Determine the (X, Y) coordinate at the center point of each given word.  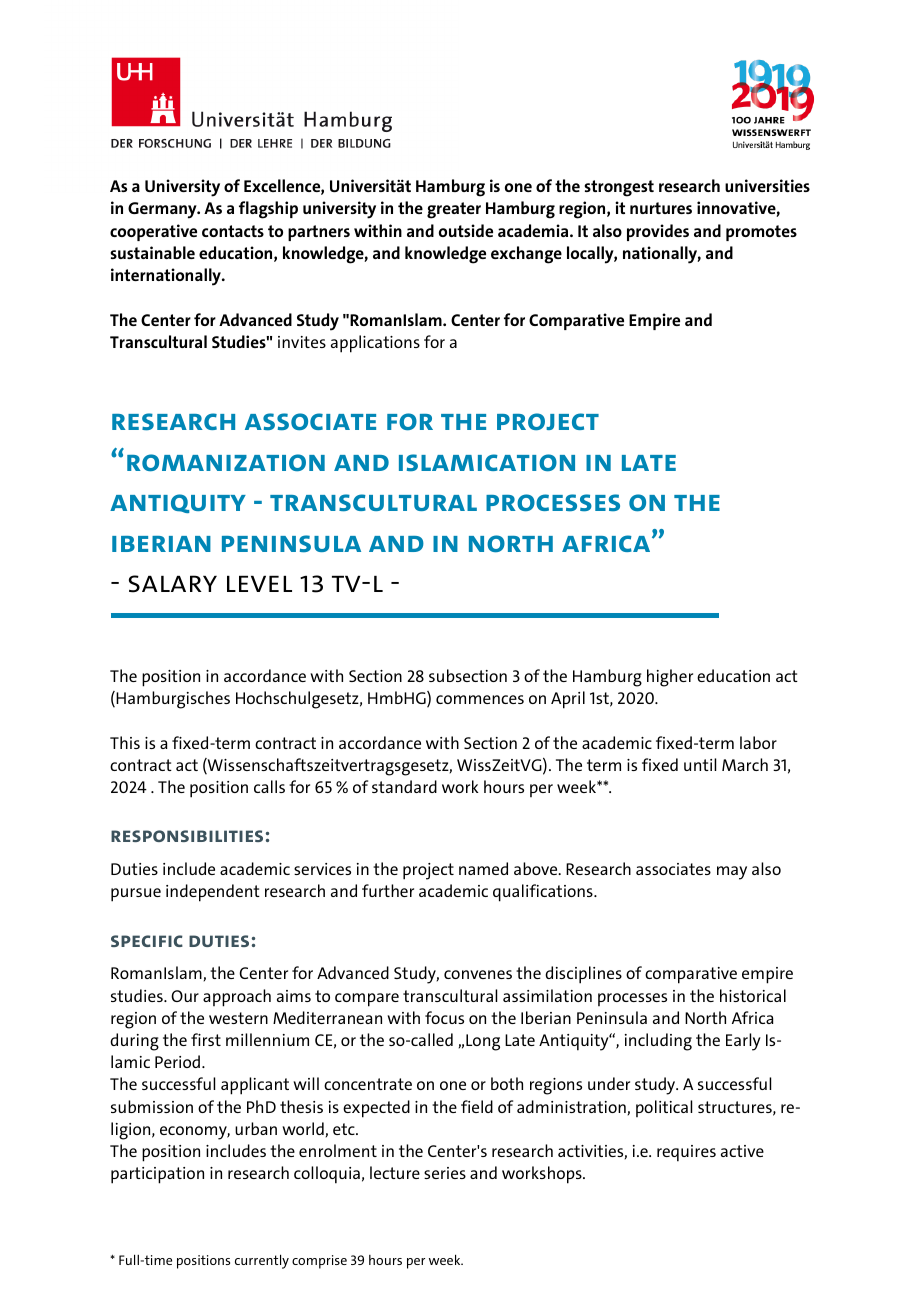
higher (670, 678)
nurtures (661, 208)
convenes (478, 974)
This (125, 742)
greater (454, 210)
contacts (233, 231)
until (700, 764)
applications (375, 344)
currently (262, 1261)
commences (480, 699)
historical (753, 995)
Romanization (226, 463)
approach (237, 998)
